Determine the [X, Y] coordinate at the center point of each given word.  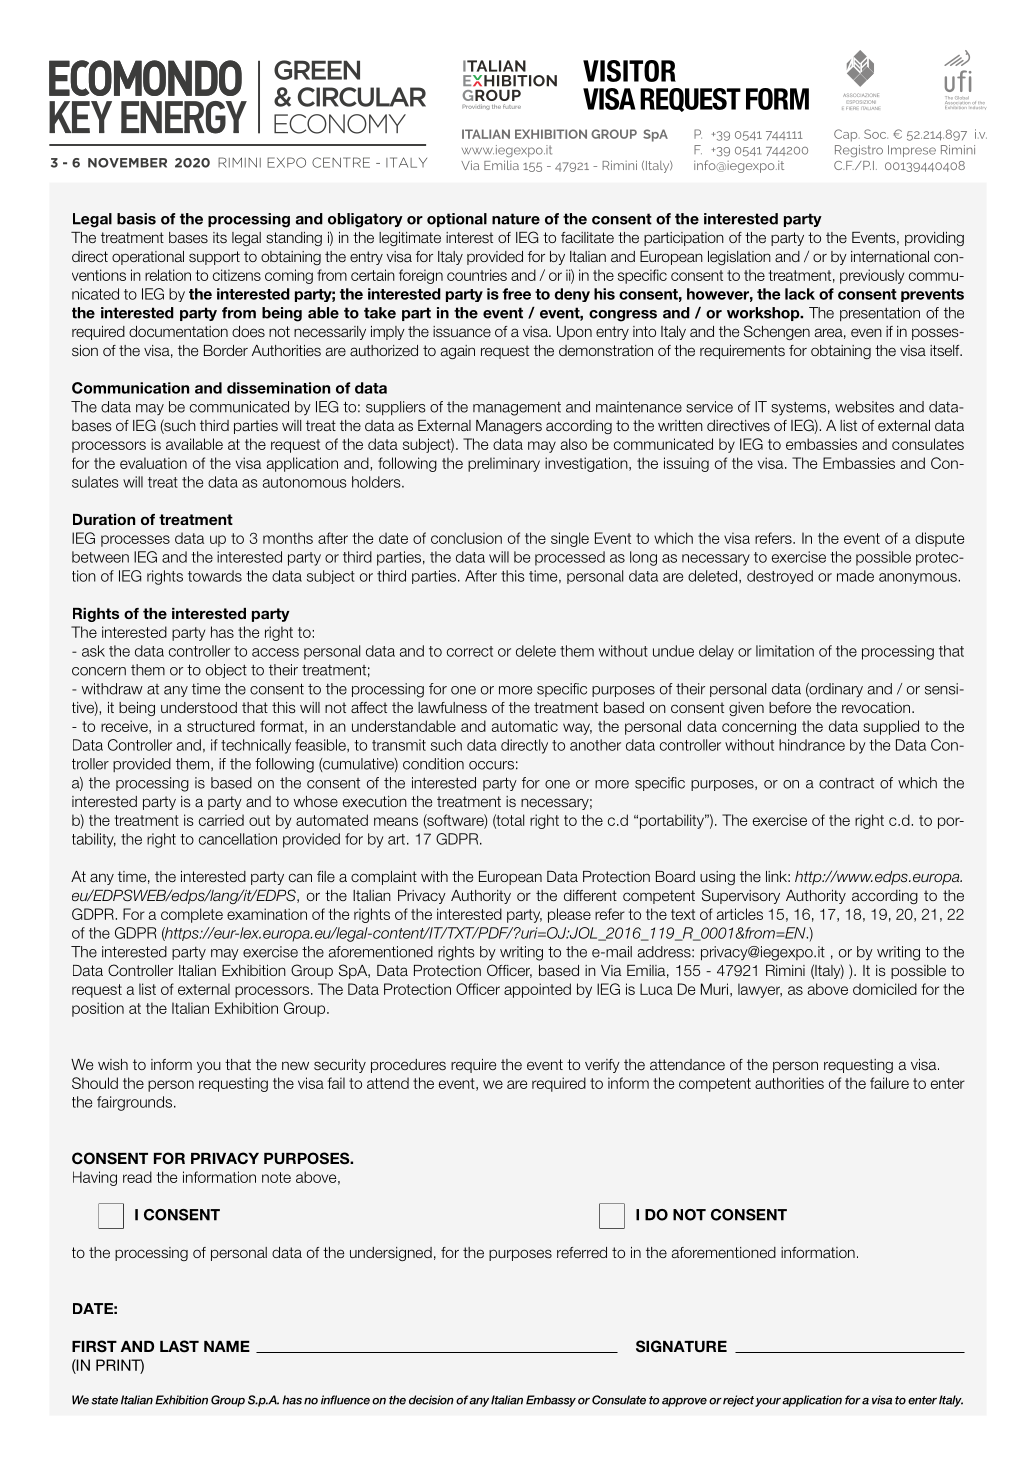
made [855, 576]
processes [135, 541]
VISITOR [629, 71]
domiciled [885, 989]
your [768, 1402]
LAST [179, 1346]
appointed [537, 990]
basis [136, 219]
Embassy [551, 1401]
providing [934, 239]
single [570, 539]
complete [192, 915]
